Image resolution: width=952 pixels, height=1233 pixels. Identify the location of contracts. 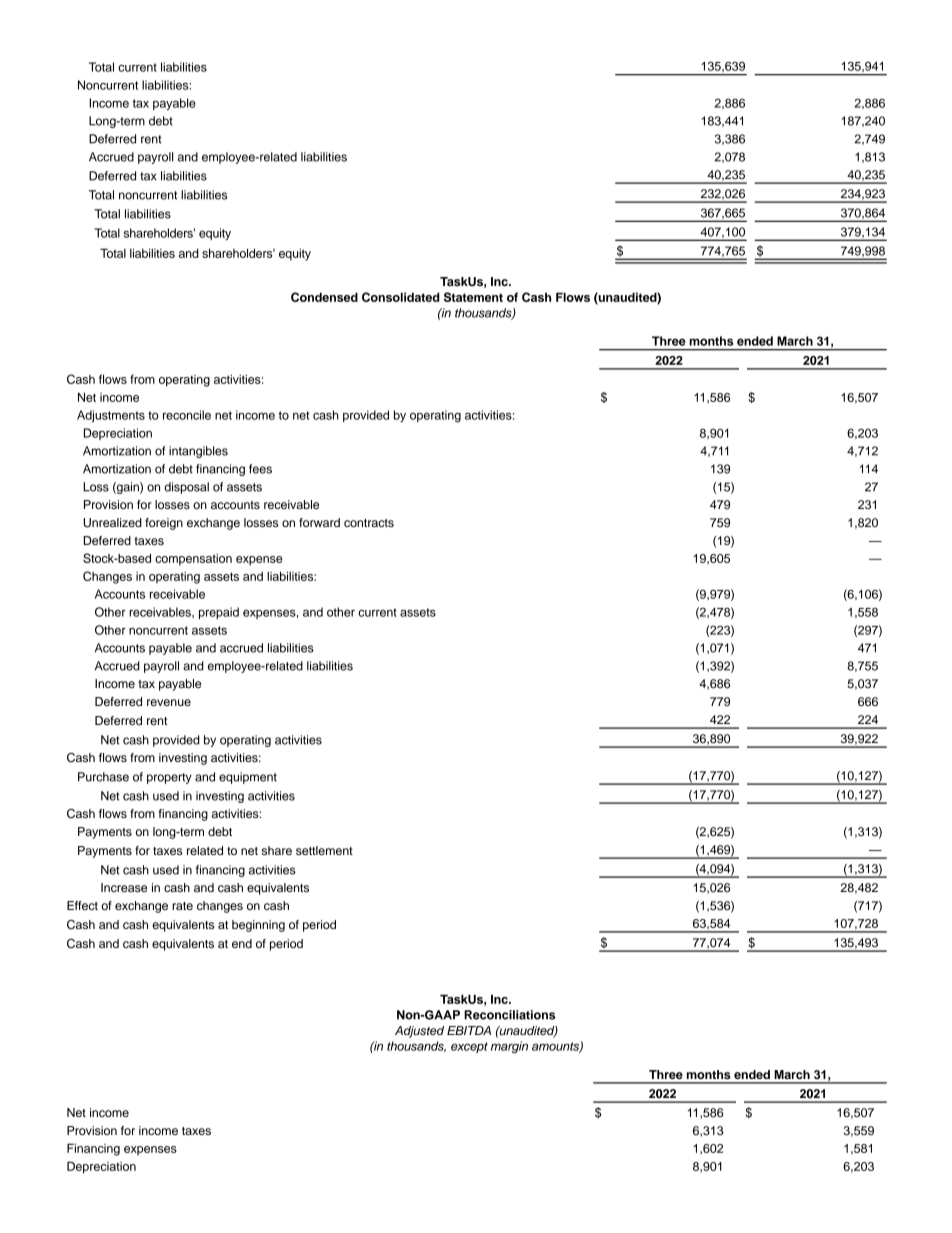
(369, 523).
